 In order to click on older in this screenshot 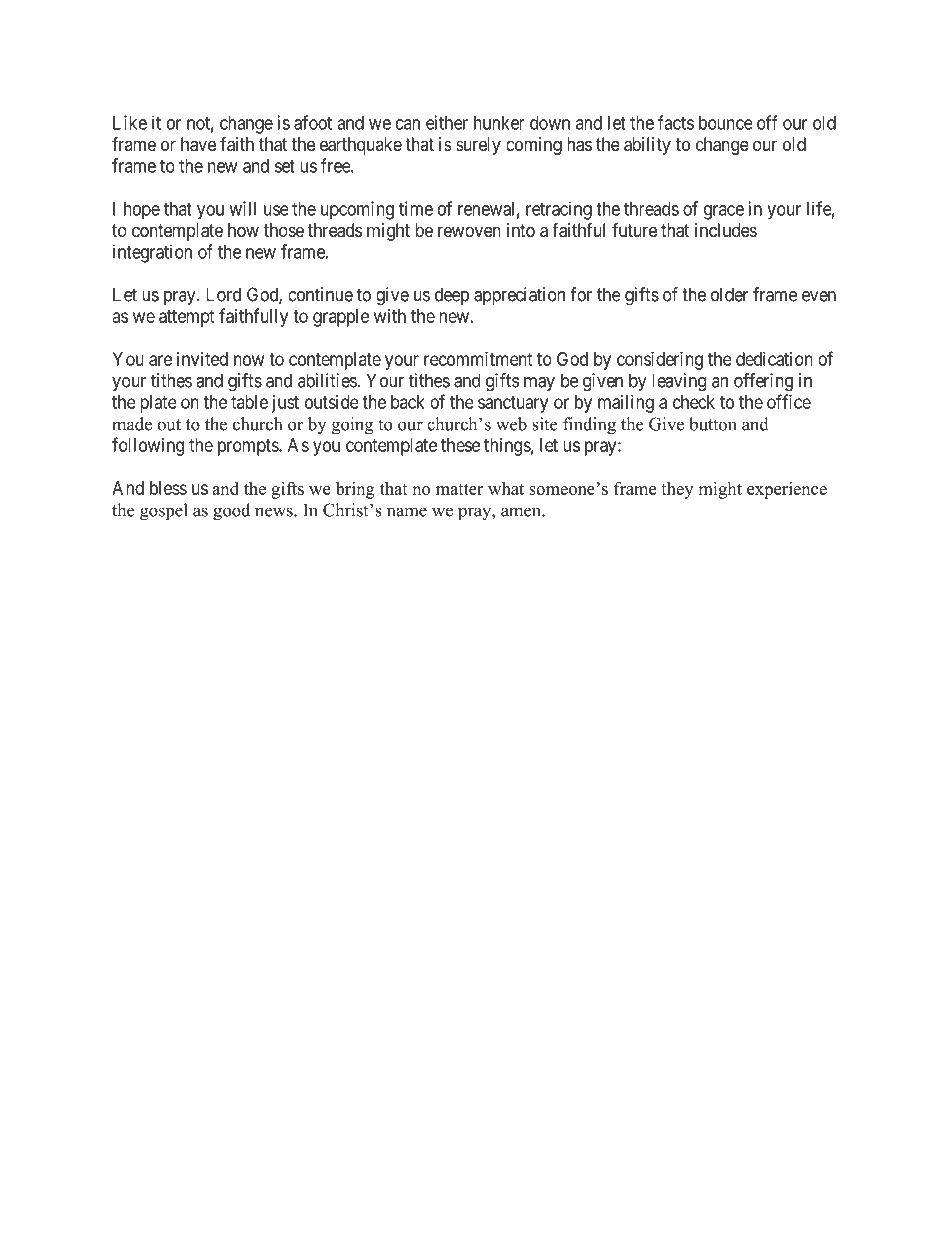, I will do `click(729, 294)`.
